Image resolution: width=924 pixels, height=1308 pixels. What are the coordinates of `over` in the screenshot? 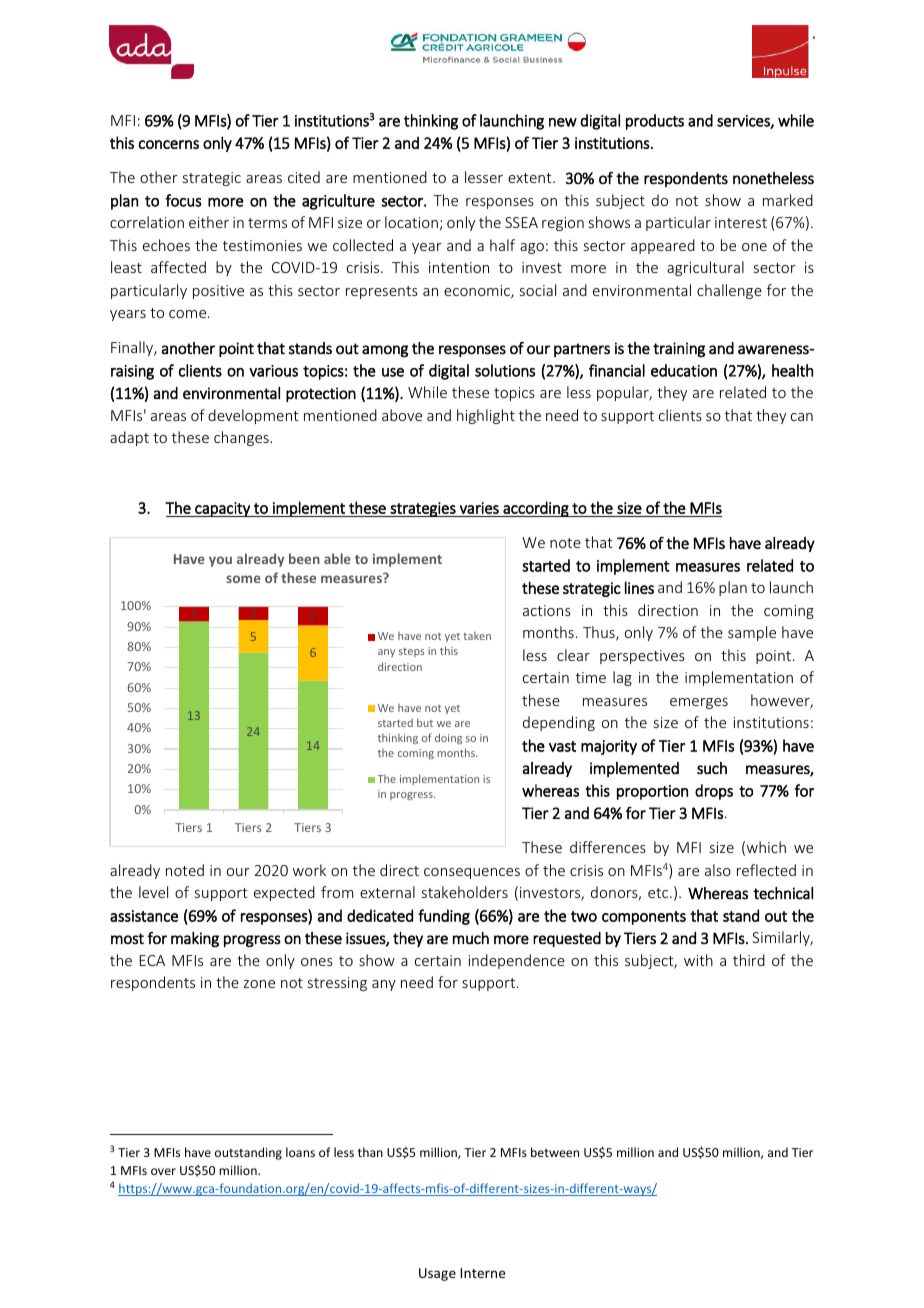 It's located at (163, 1171).
